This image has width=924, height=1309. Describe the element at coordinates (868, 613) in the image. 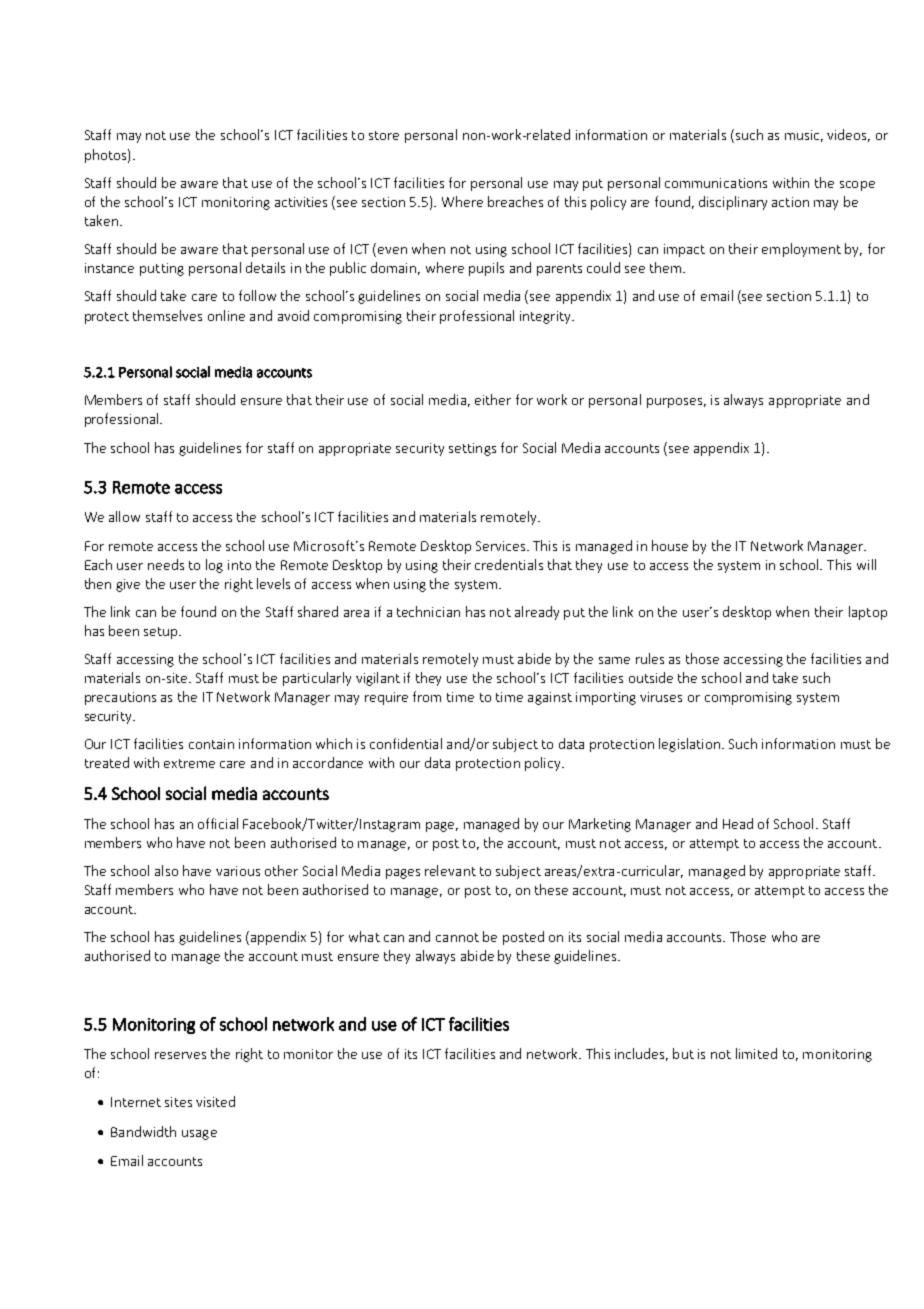

I see `laptop` at that location.
